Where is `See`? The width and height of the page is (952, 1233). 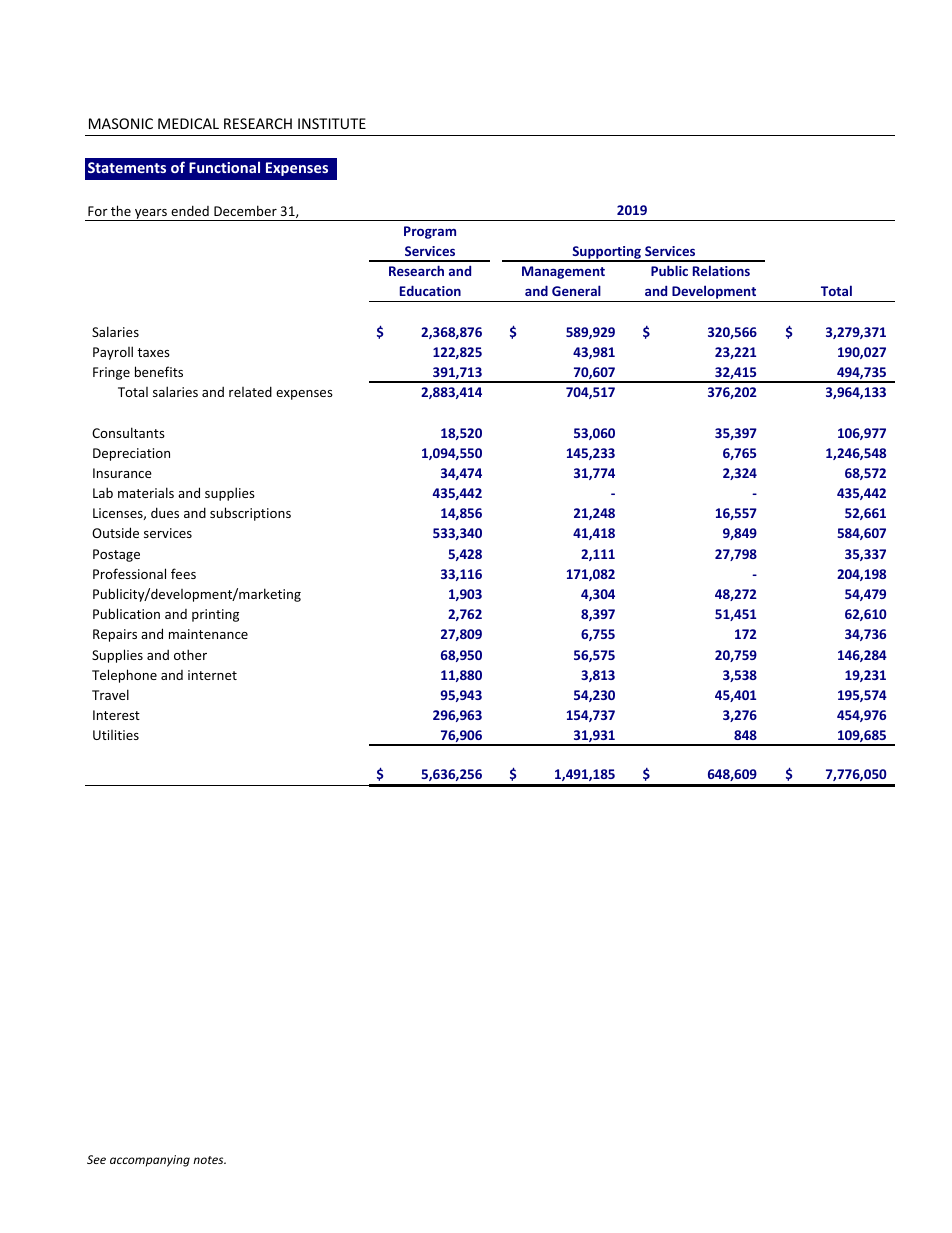 See is located at coordinates (96, 1159).
